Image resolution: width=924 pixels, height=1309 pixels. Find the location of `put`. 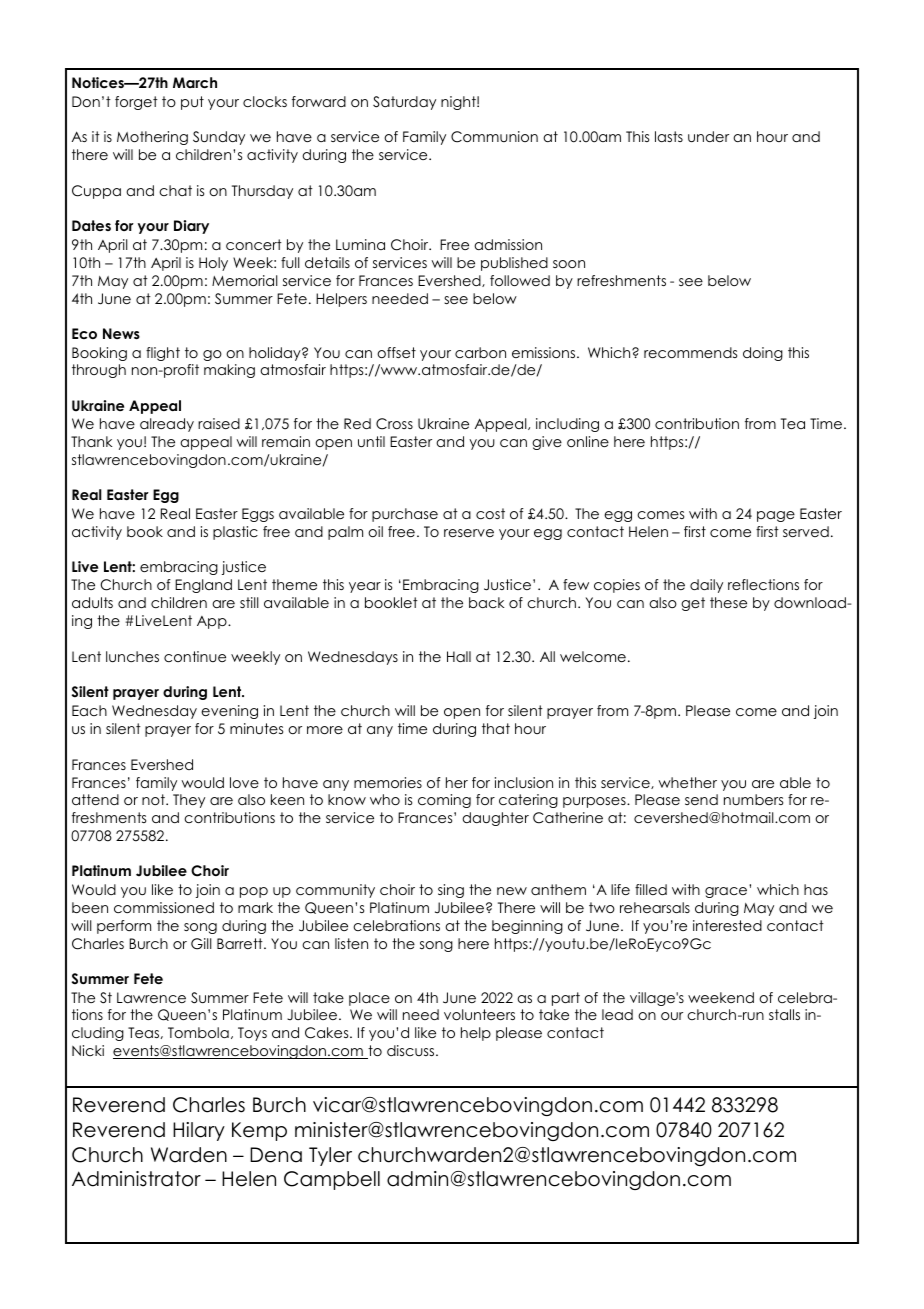

put is located at coordinates (192, 103).
